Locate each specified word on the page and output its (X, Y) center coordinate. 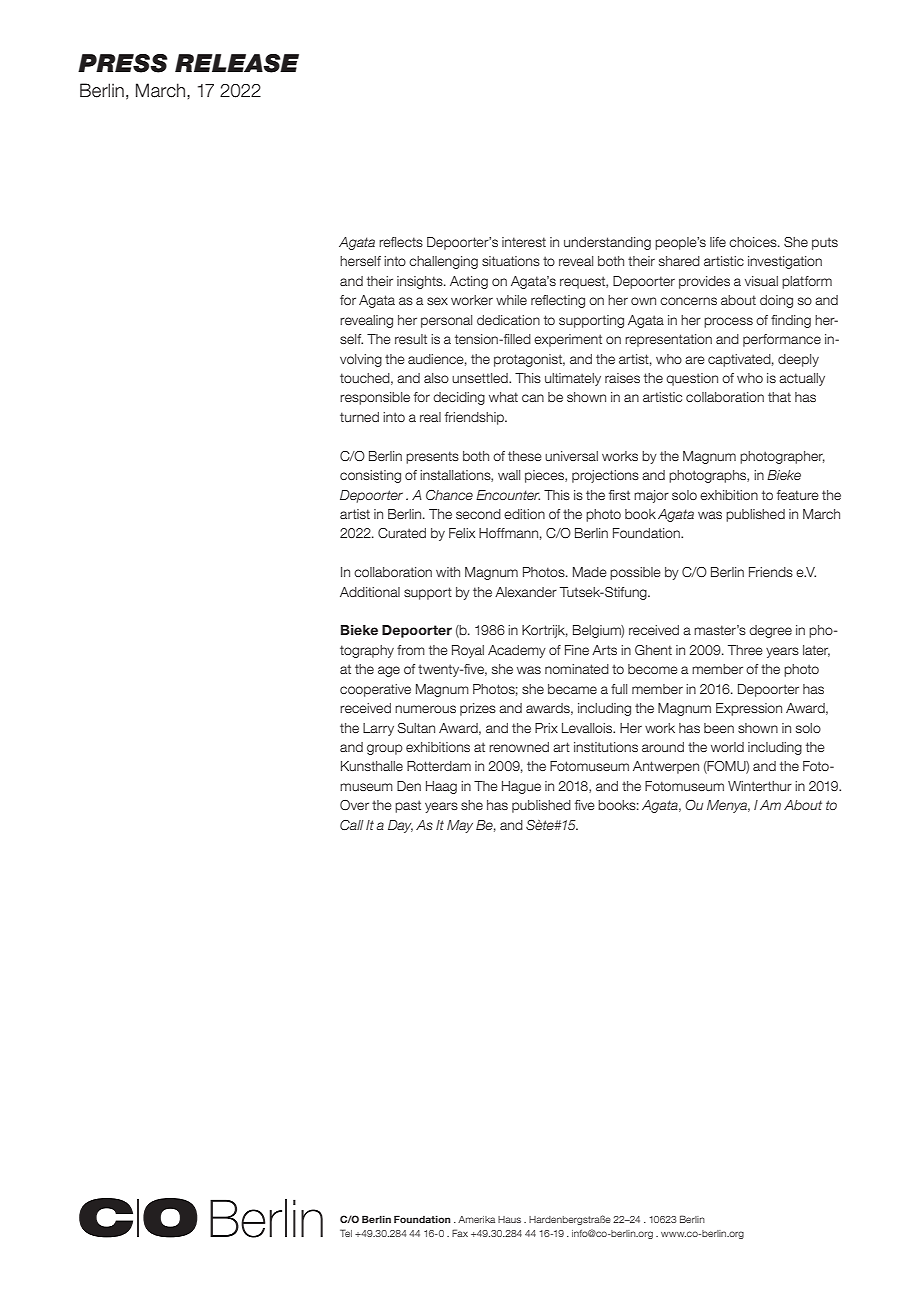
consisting (370, 476)
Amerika (476, 1219)
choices (754, 242)
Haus (509, 1219)
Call (352, 825)
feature (798, 495)
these (525, 456)
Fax (460, 1233)
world (727, 747)
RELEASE (237, 63)
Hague (521, 787)
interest (524, 242)
